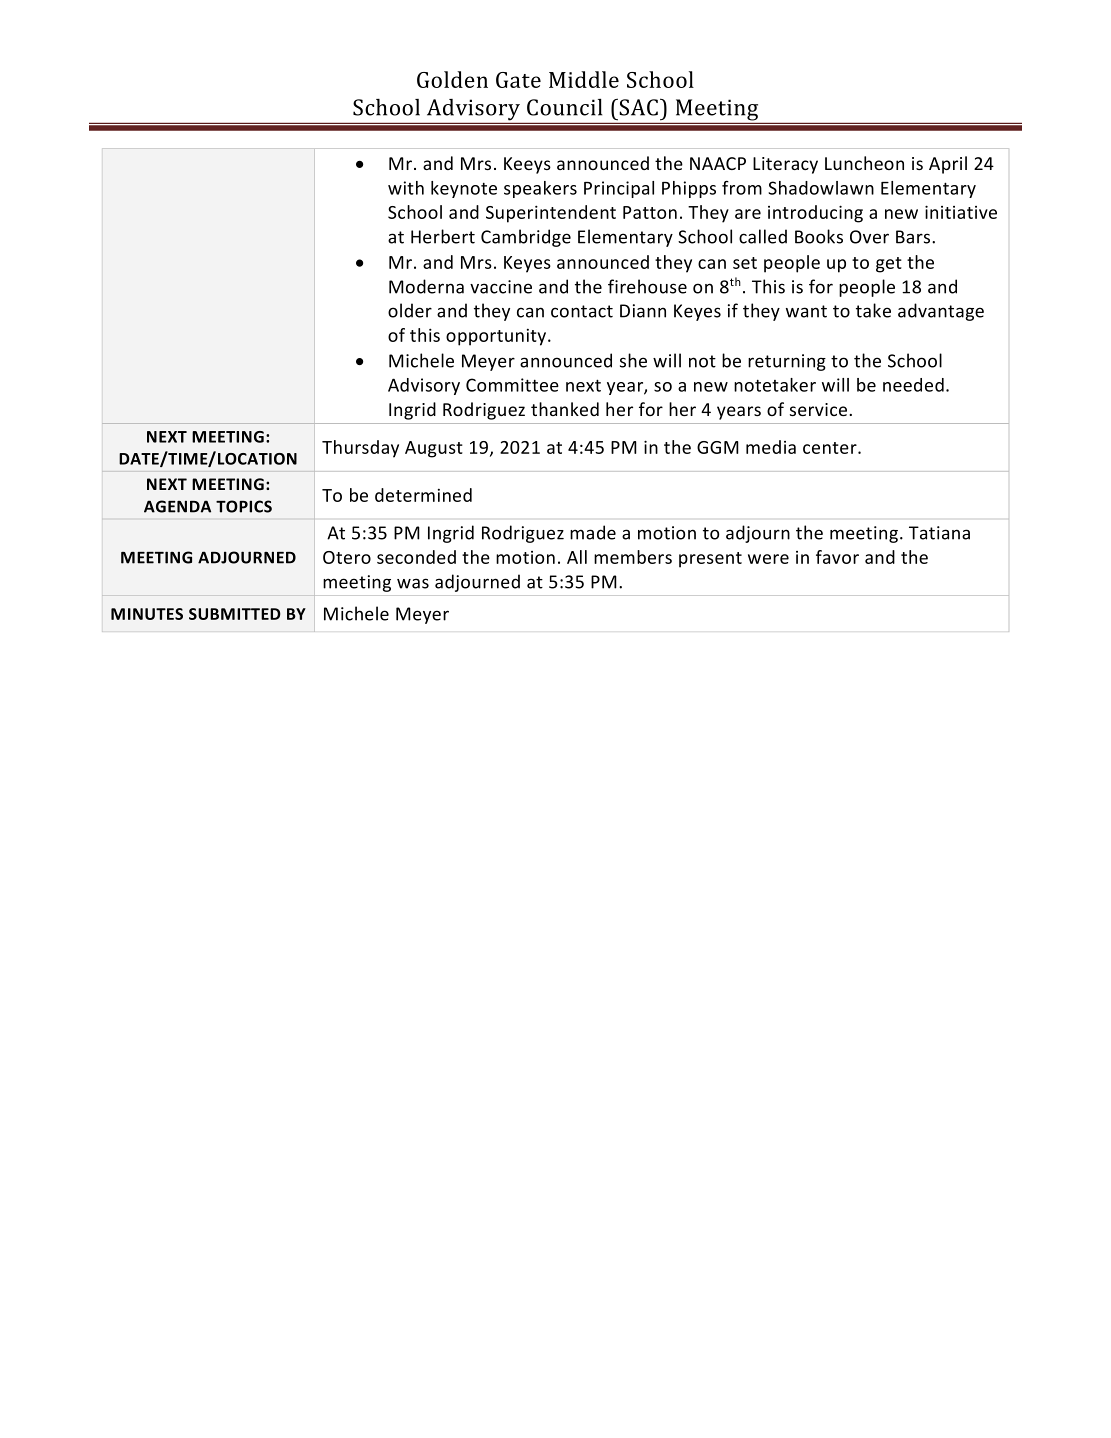  Describe the element at coordinates (889, 265) in the image. I see `get` at that location.
